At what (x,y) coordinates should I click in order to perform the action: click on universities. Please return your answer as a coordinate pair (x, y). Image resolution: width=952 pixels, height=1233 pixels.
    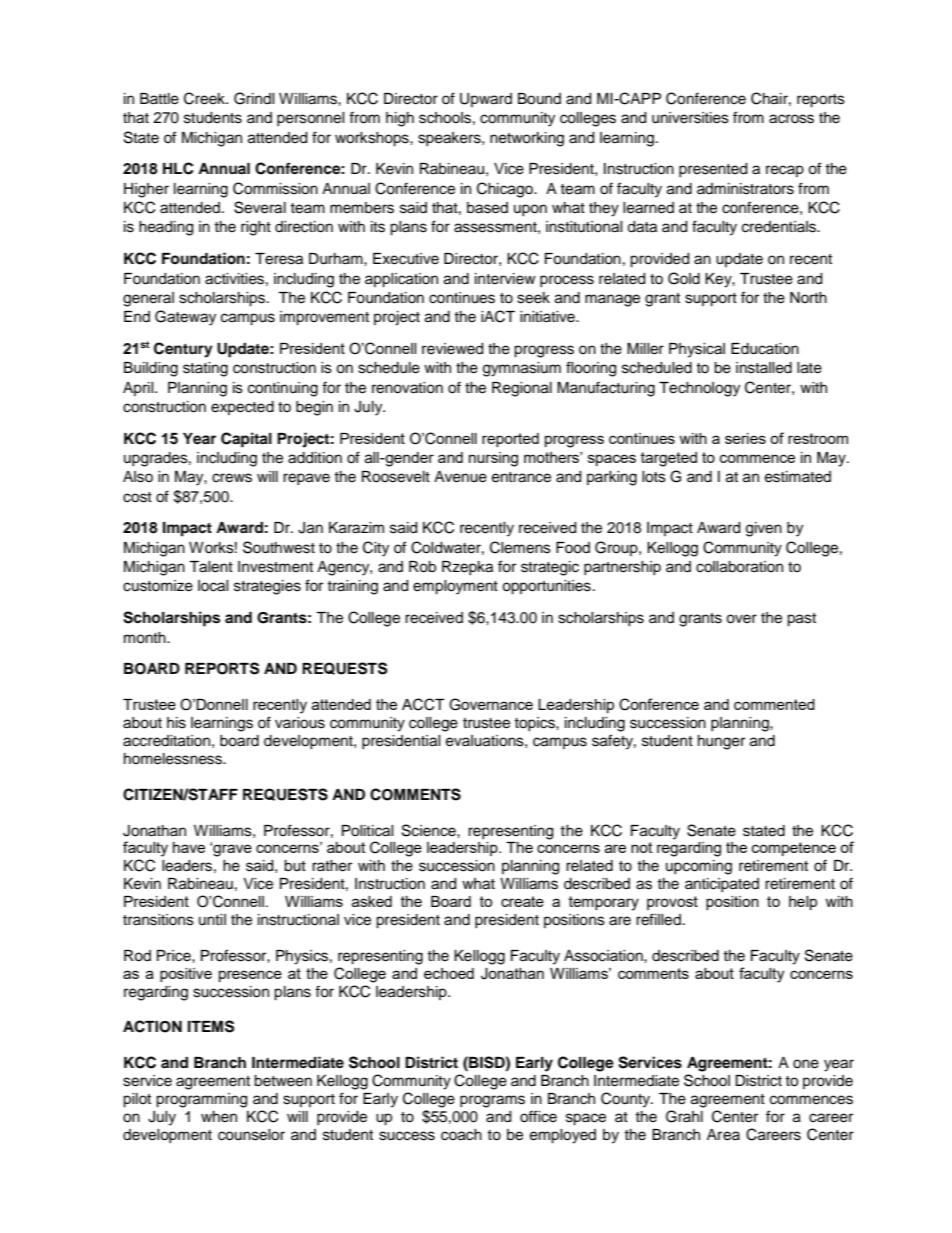
    Looking at the image, I should click on (690, 118).
